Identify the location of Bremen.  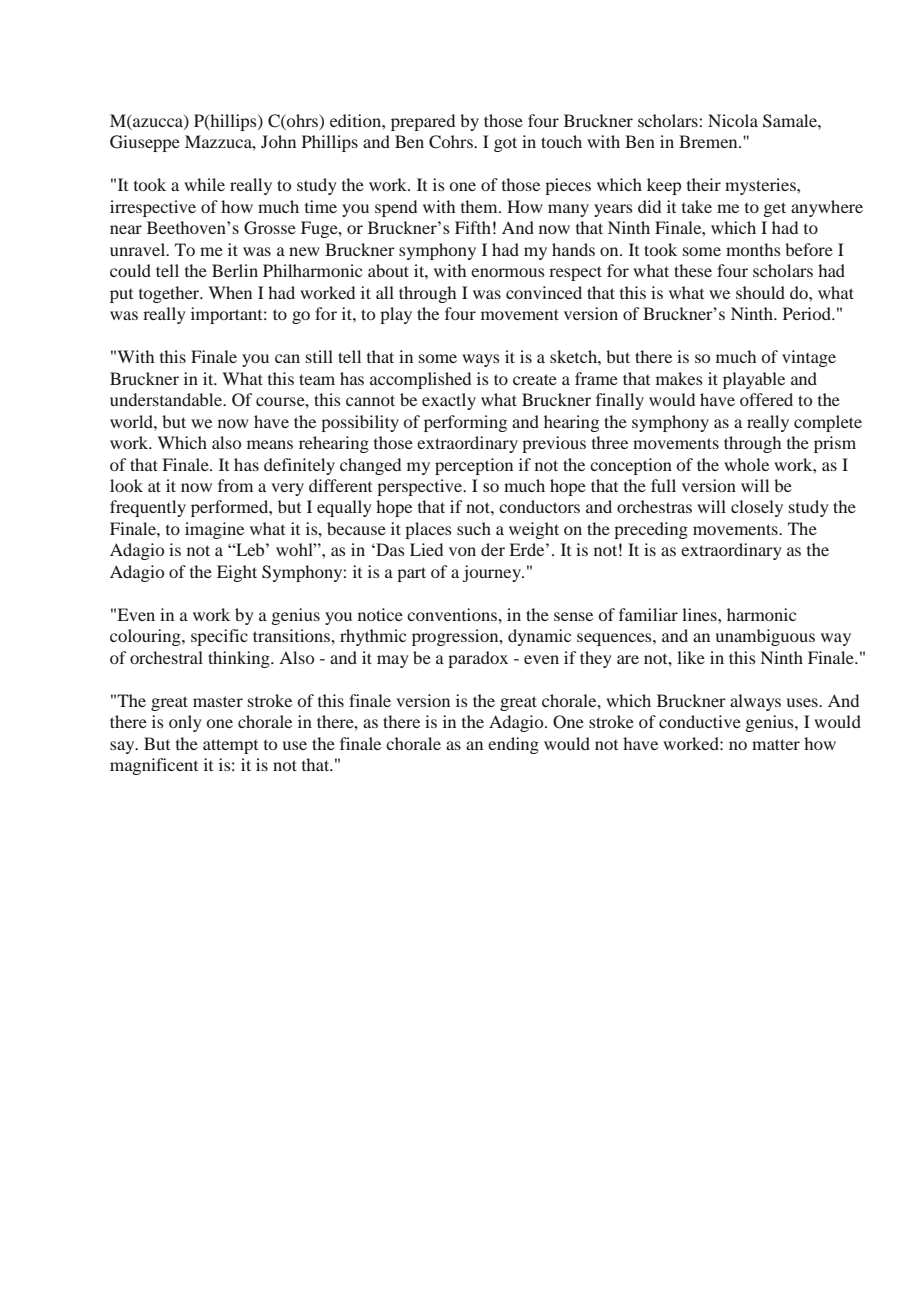
(709, 141).
